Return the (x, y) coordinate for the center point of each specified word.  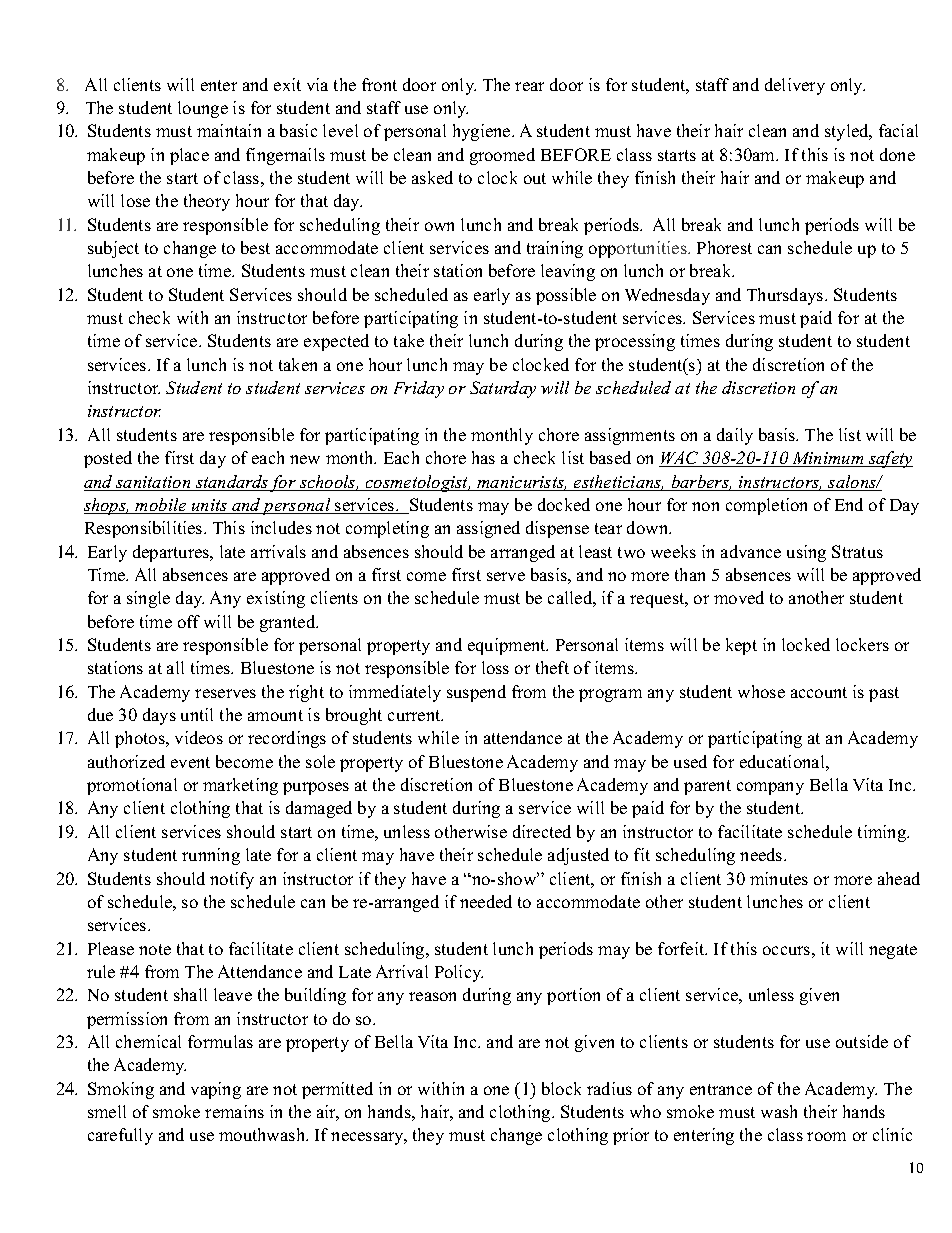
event (190, 762)
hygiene (483, 132)
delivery (795, 86)
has (483, 457)
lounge (203, 109)
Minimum (828, 459)
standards (231, 483)
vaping (216, 1090)
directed (542, 831)
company (770, 788)
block (561, 1088)
